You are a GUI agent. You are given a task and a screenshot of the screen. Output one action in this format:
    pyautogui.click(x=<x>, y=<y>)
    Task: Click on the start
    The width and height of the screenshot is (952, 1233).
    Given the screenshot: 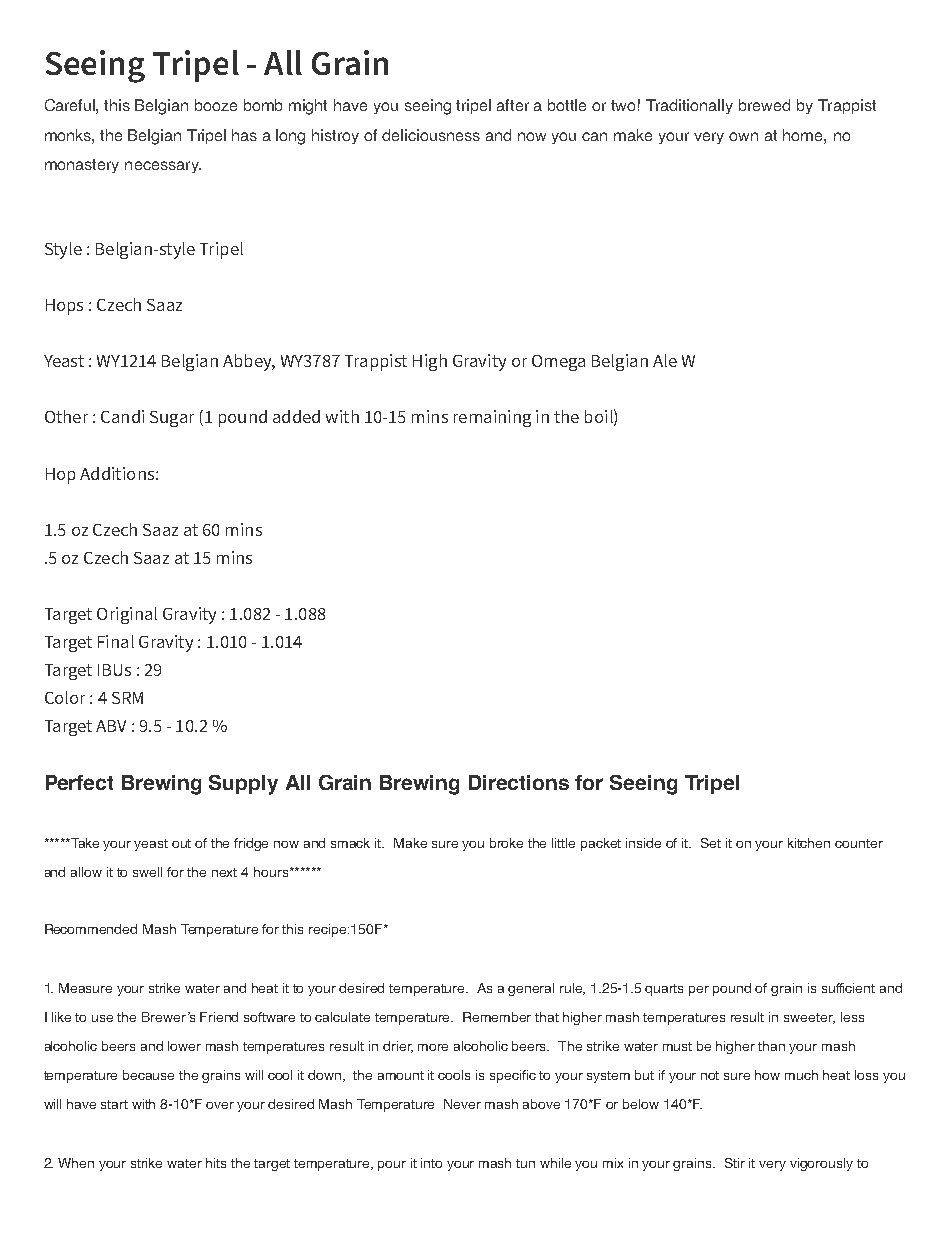 What is the action you would take?
    pyautogui.click(x=114, y=1104)
